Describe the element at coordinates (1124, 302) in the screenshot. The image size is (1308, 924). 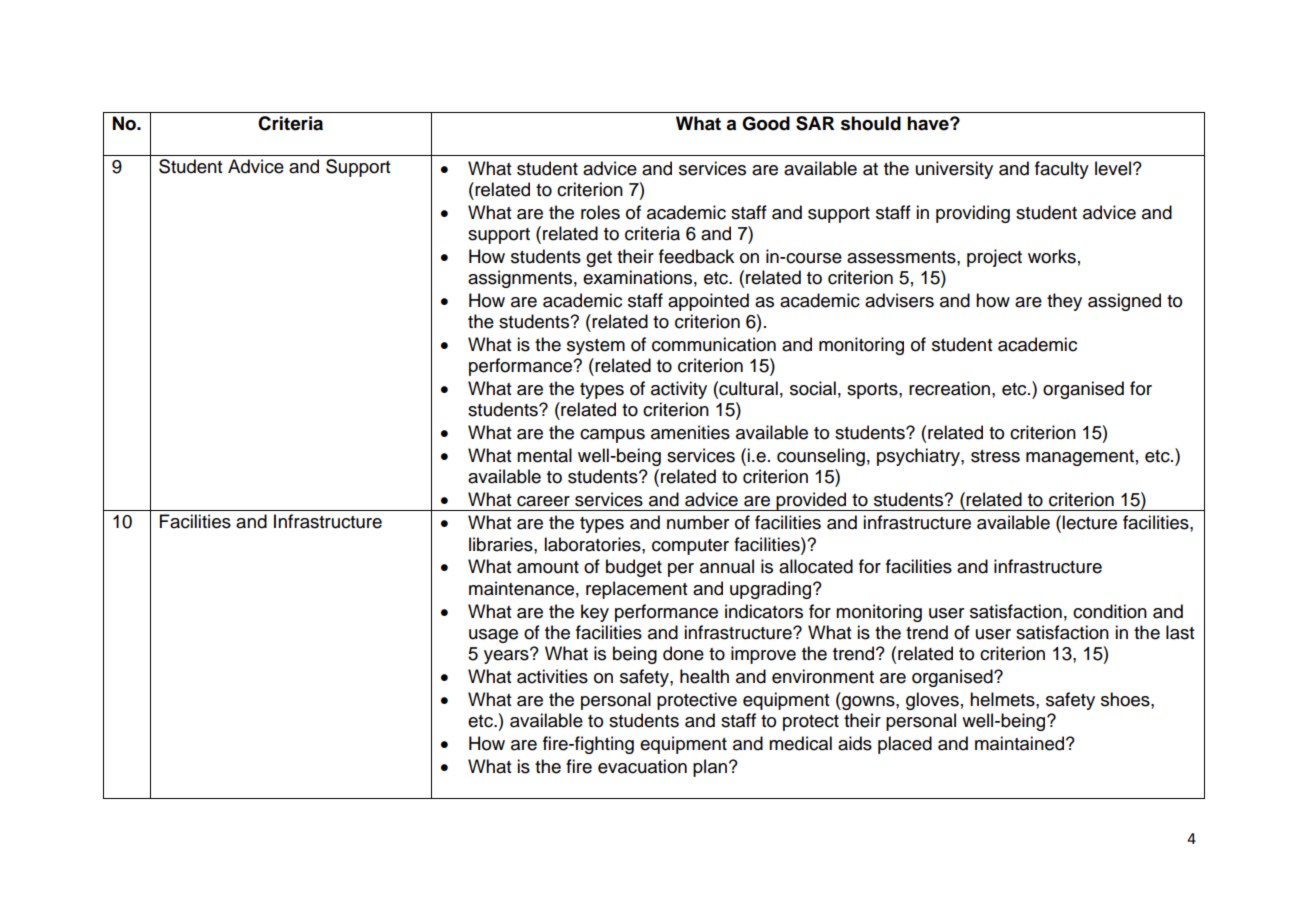
I see `assigned` at that location.
